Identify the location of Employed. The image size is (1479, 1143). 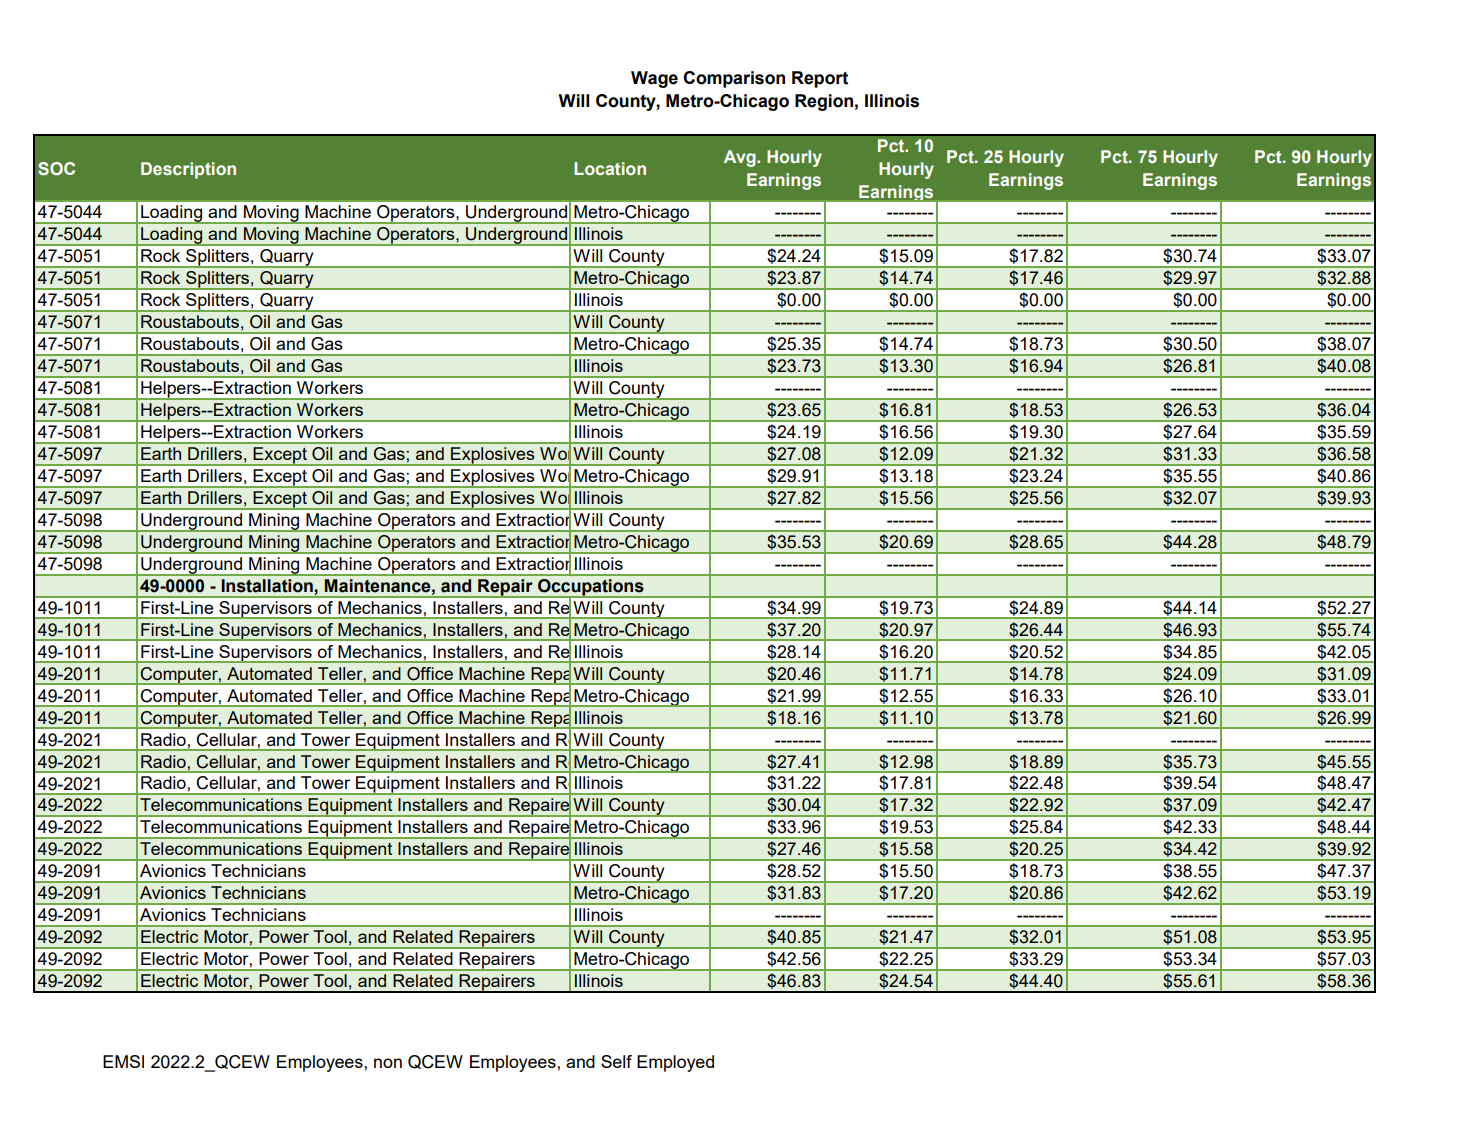
(675, 1063).
